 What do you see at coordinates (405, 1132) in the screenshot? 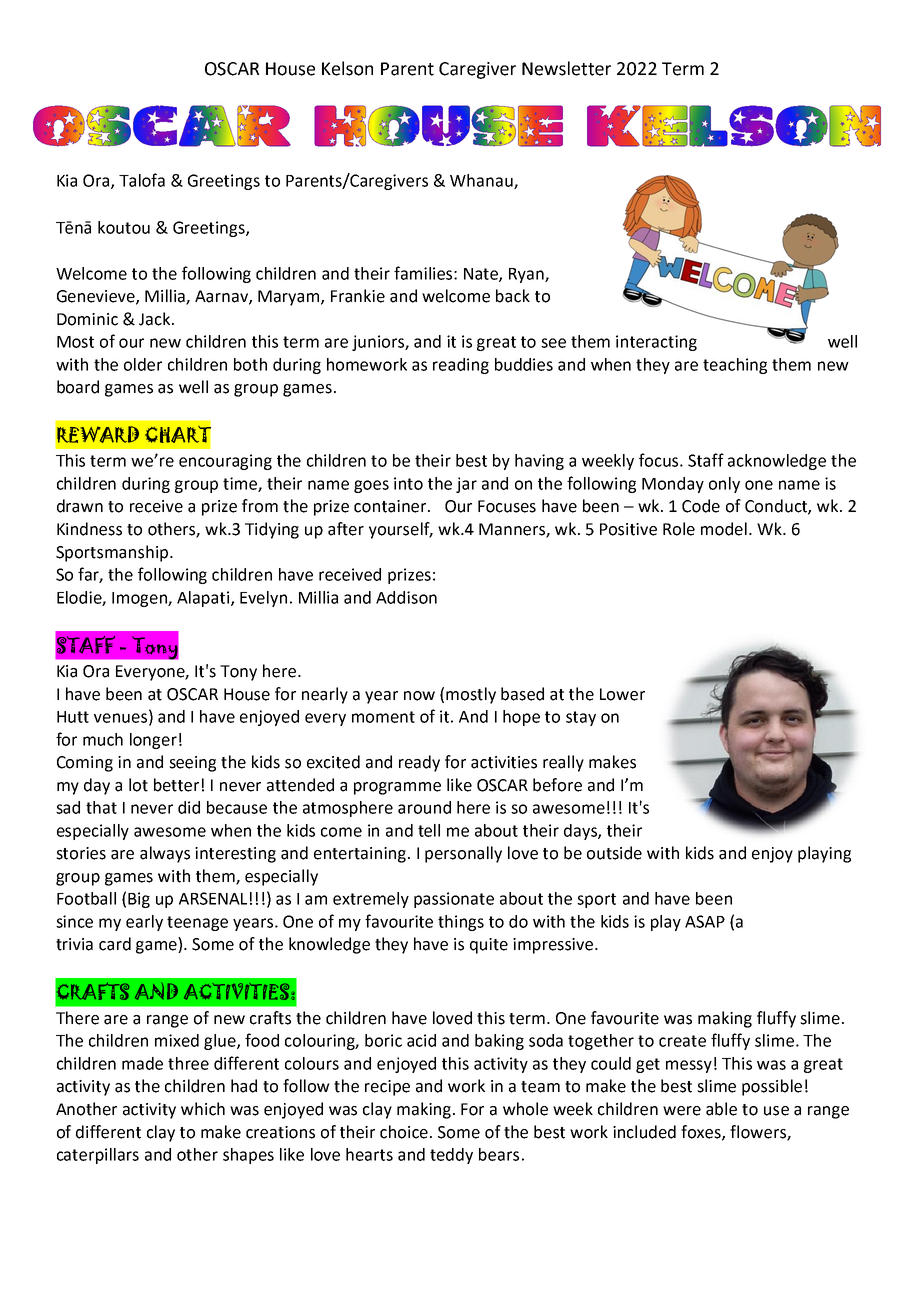
I see `choice` at bounding box center [405, 1132].
